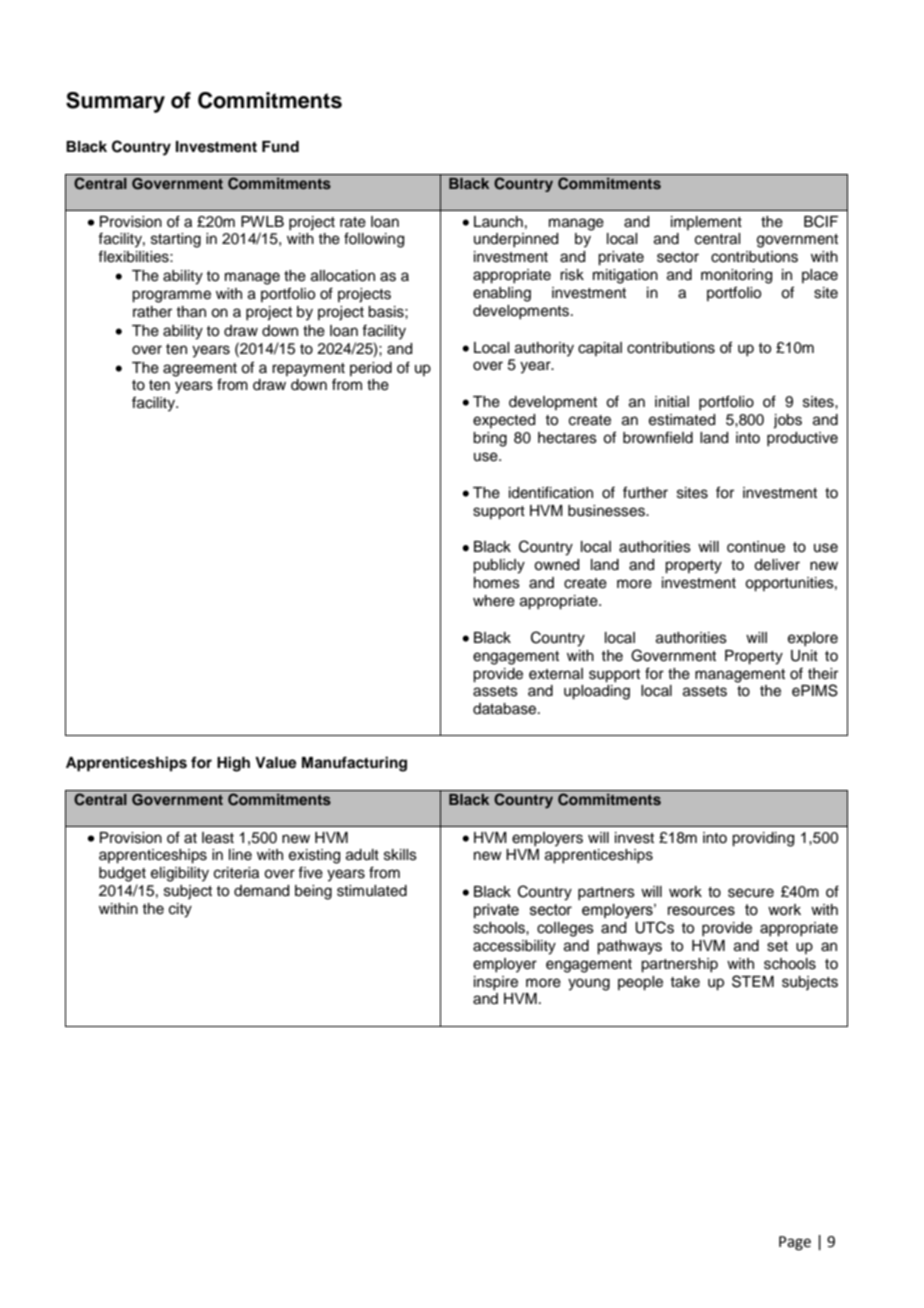 The height and width of the screenshot is (1308, 924). Describe the element at coordinates (506, 709) in the screenshot. I see `database` at that location.
